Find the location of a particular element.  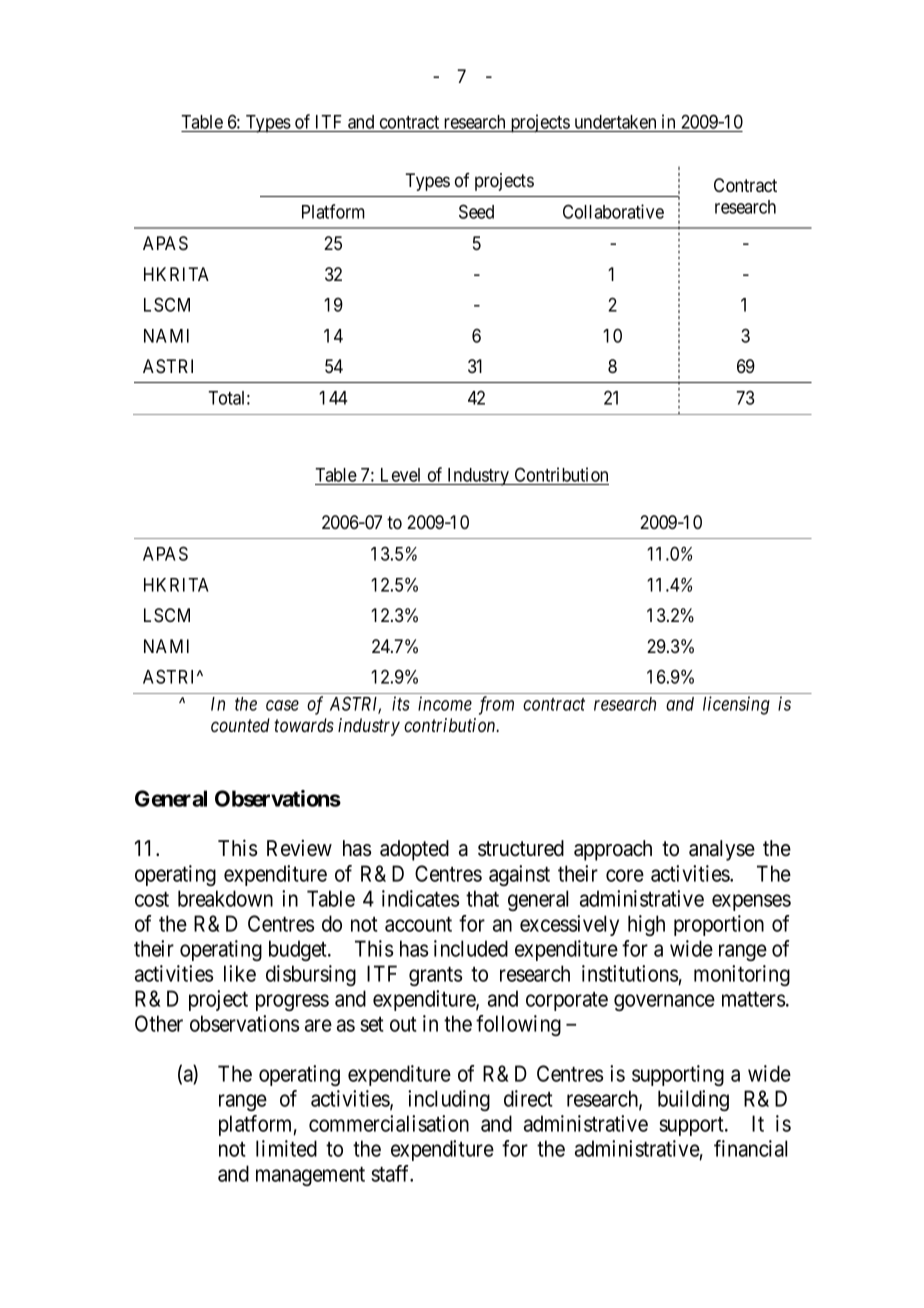

limited is located at coordinates (286, 1148).
